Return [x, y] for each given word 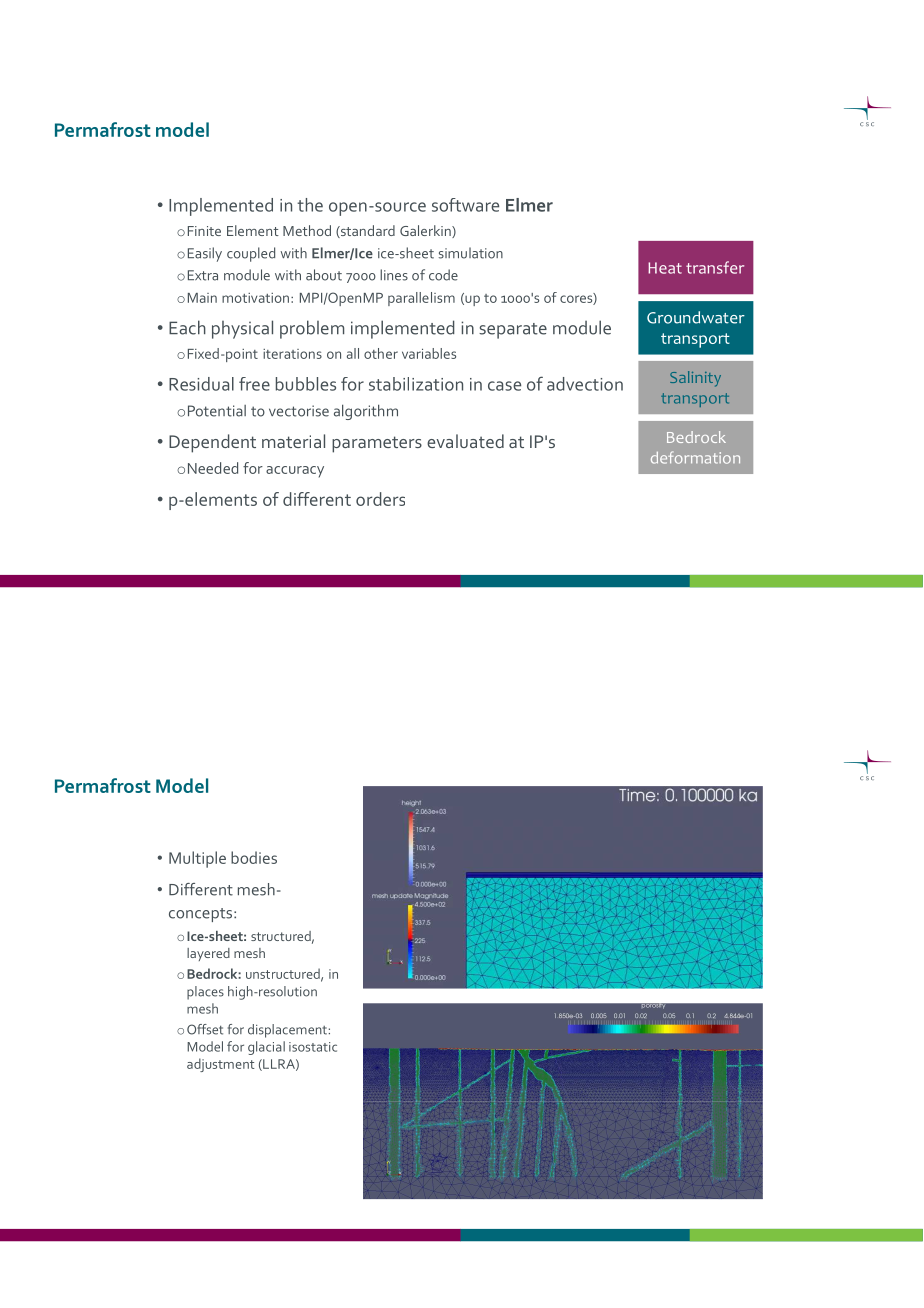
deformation [695, 457]
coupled [251, 254]
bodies [254, 857]
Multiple [197, 859]
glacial [266, 1048]
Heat [665, 268]
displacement [287, 1031]
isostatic [313, 1047]
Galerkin [426, 231]
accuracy [295, 472]
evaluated [465, 441]
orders [380, 499]
